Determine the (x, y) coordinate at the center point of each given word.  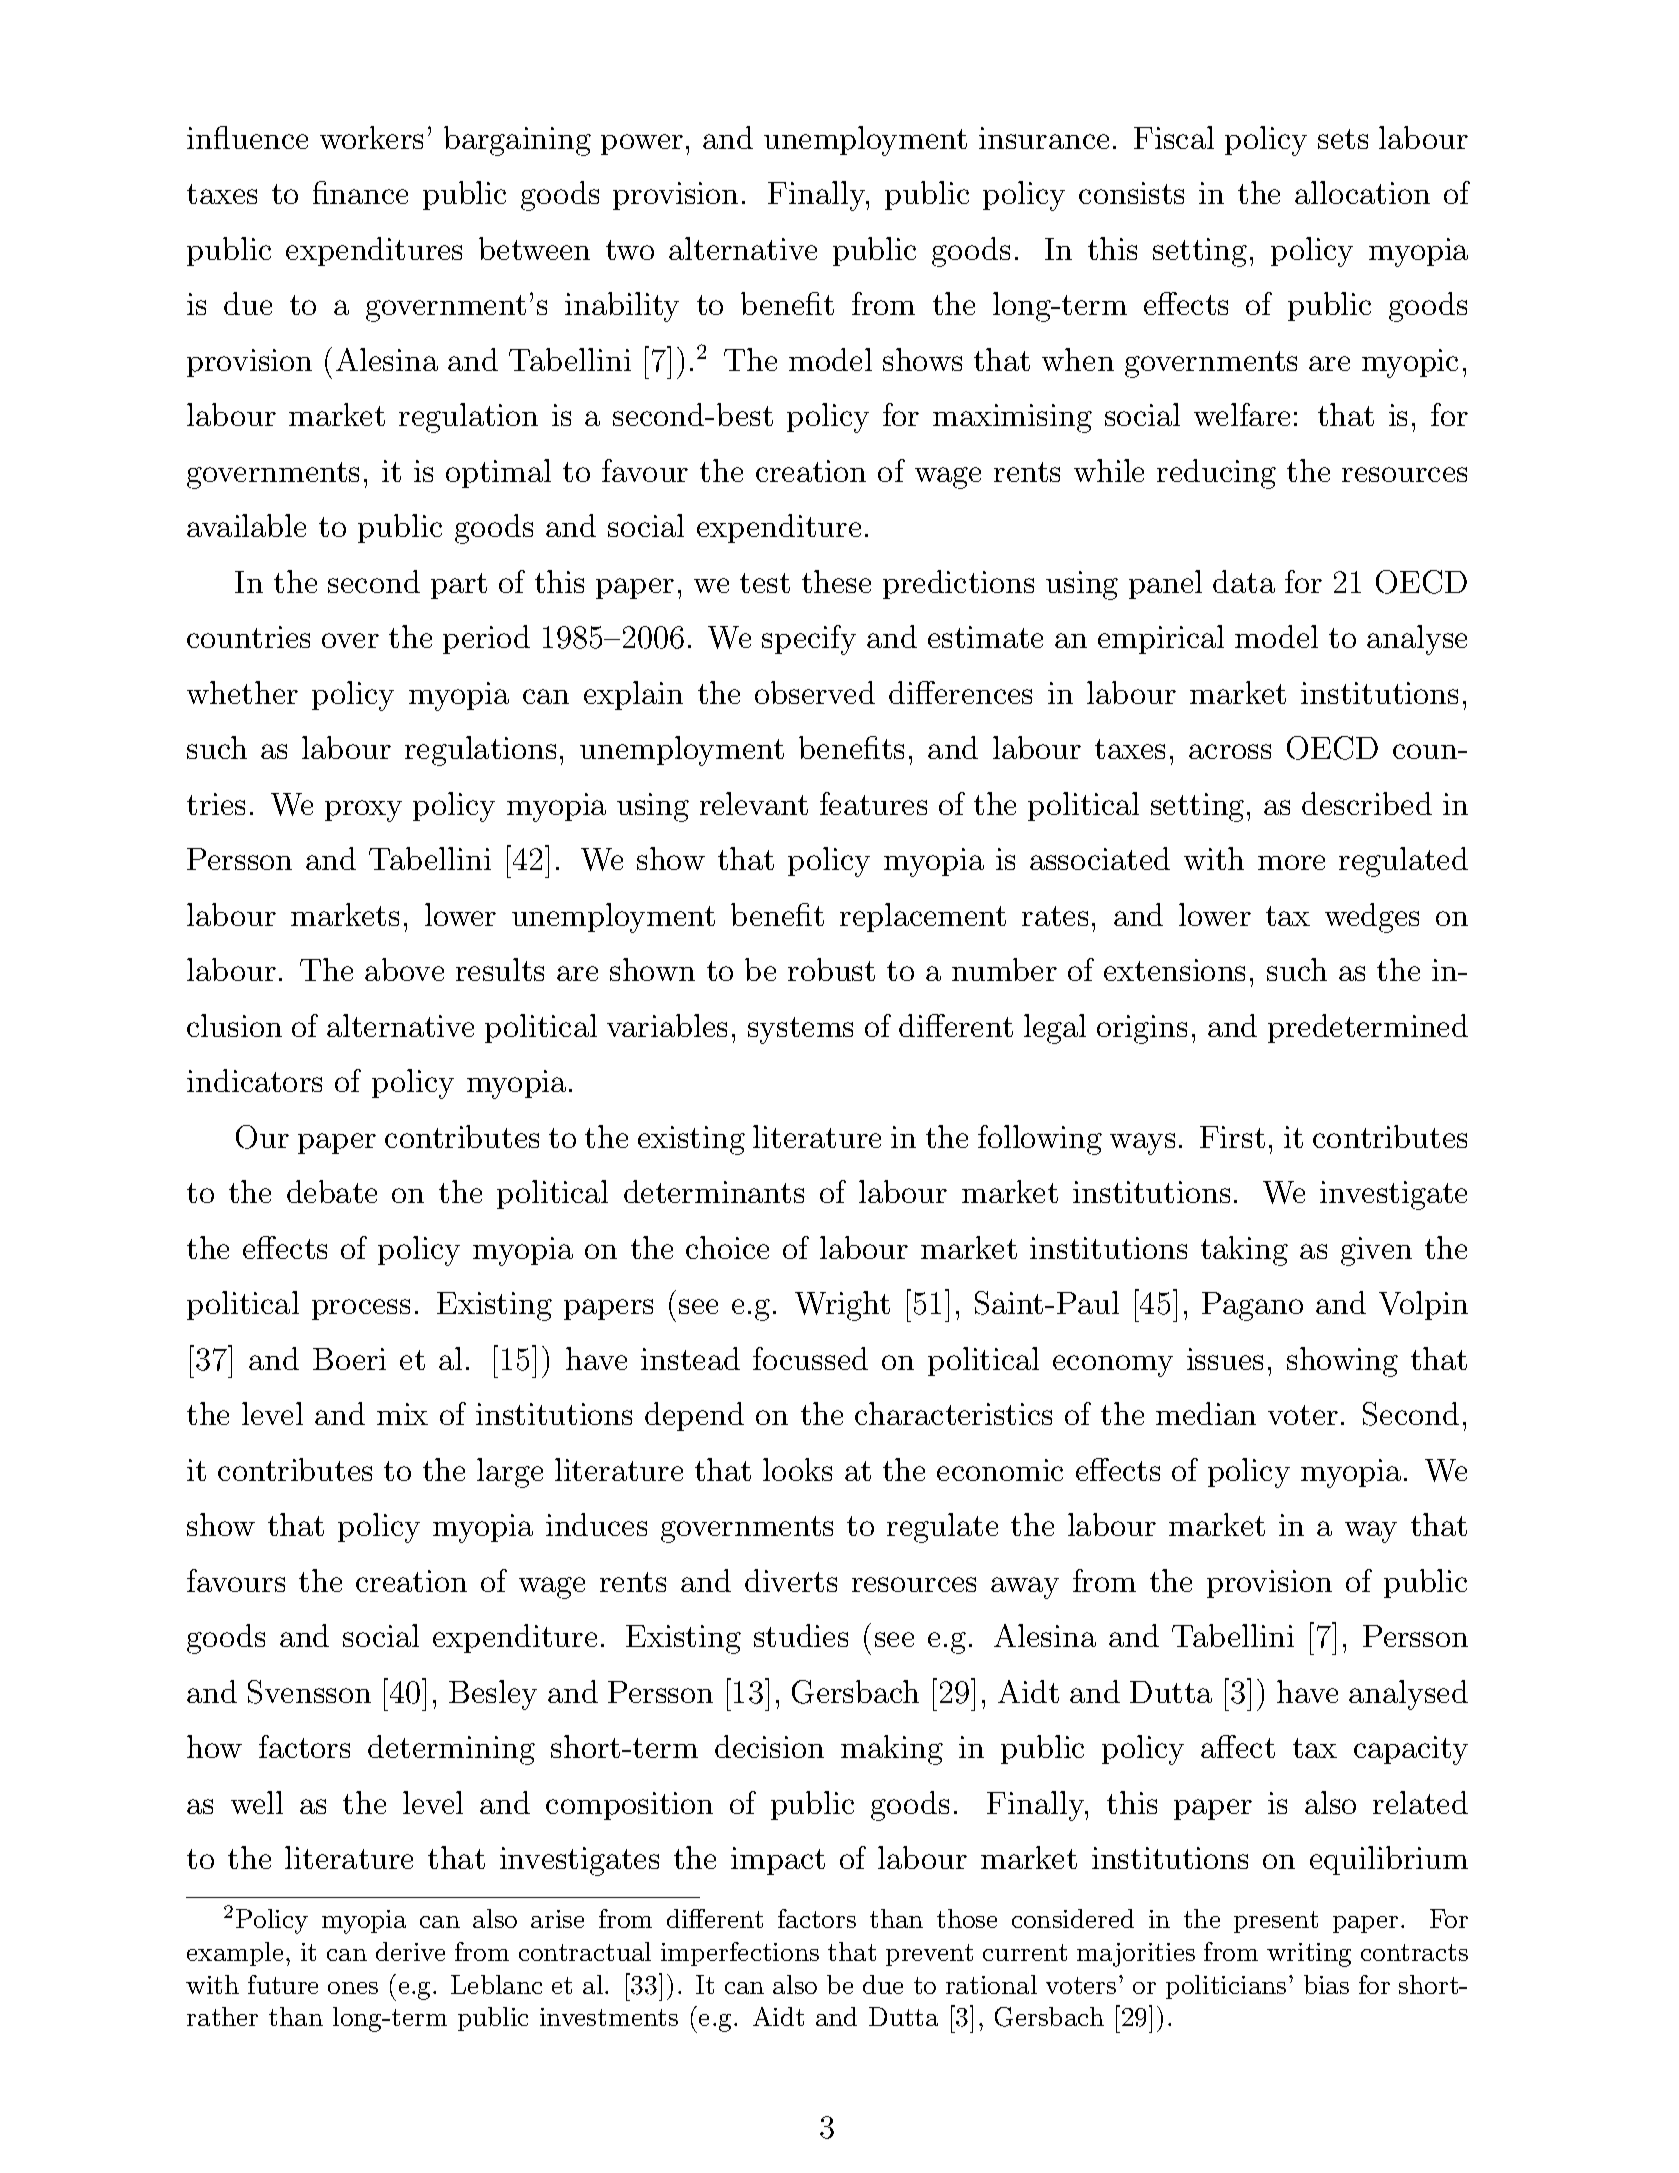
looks (797, 1469)
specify (809, 640)
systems (800, 1030)
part (459, 586)
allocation (1362, 192)
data (1244, 581)
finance (360, 192)
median (1206, 1413)
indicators (254, 1080)
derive (410, 1951)
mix (402, 1414)
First (1232, 1137)
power (642, 144)
